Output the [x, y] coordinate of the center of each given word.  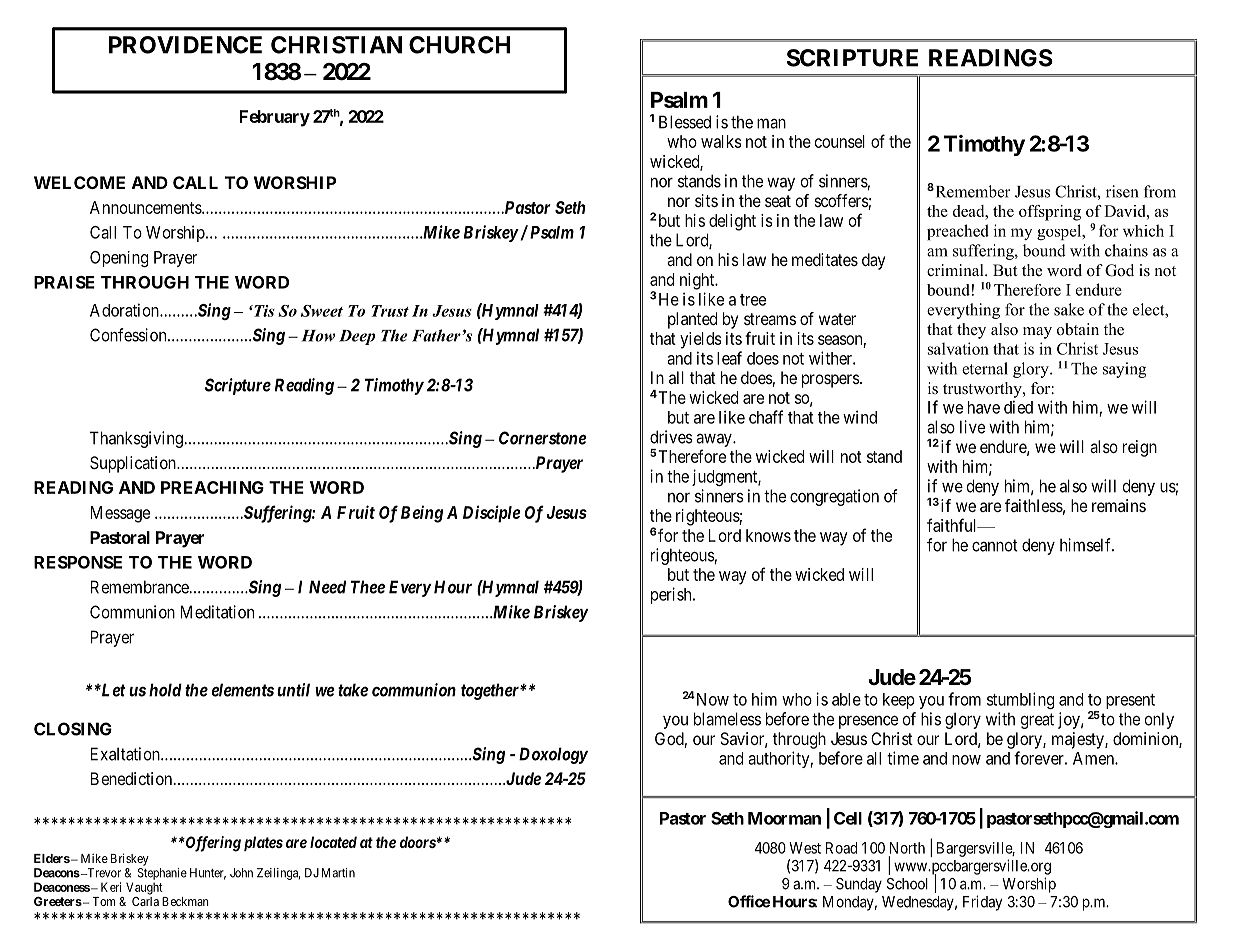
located [333, 842]
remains [1119, 505]
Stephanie [162, 874]
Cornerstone [543, 438]
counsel [840, 141]
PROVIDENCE [185, 45]
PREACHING [212, 487]
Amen [1094, 758]
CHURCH [459, 45]
